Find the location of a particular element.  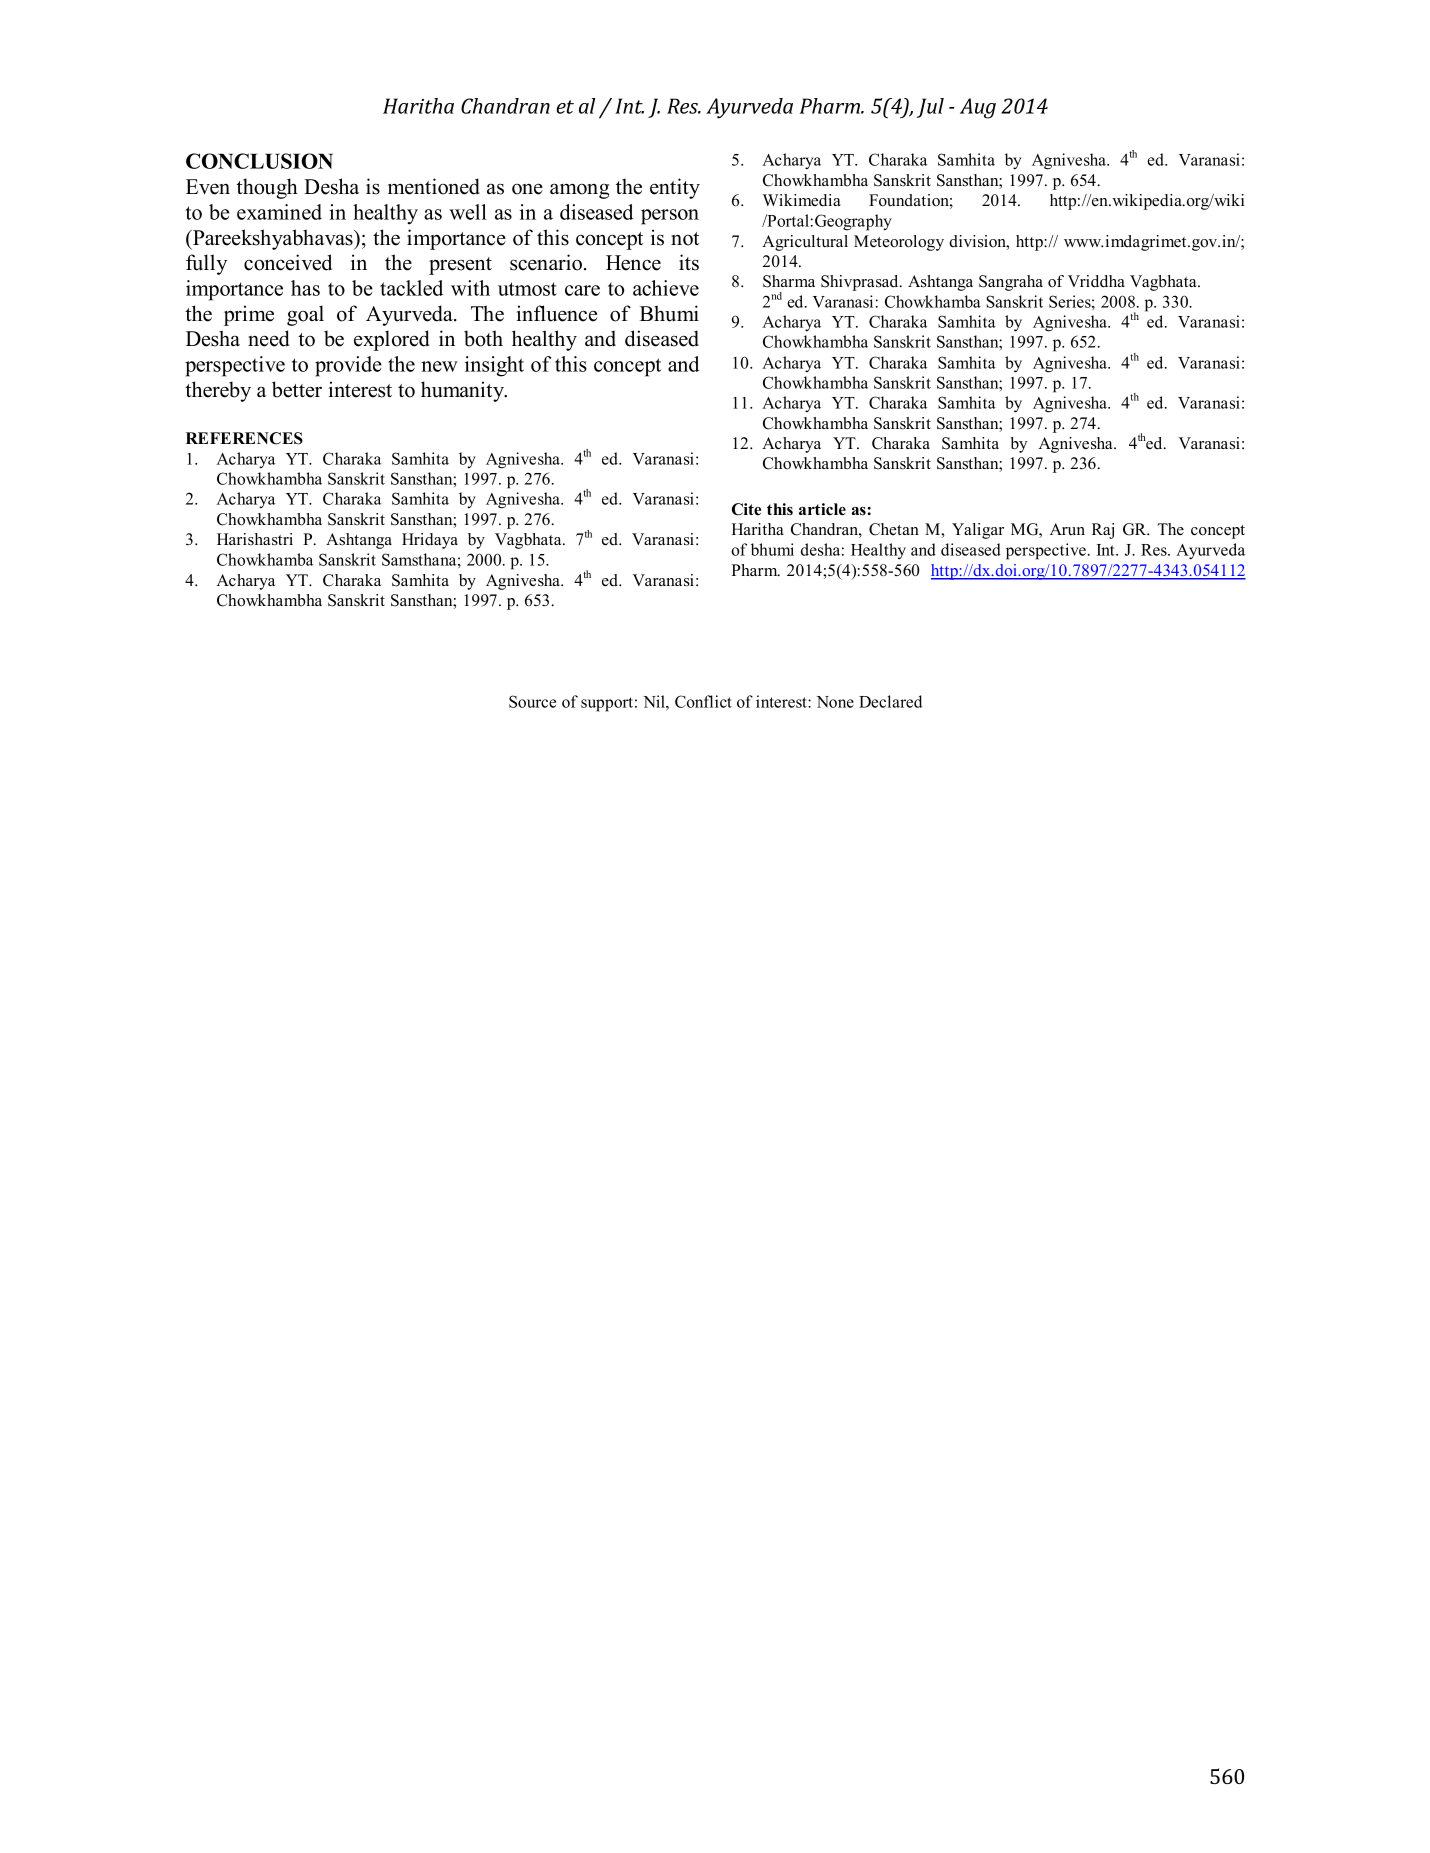

Arun is located at coordinates (1067, 529).
